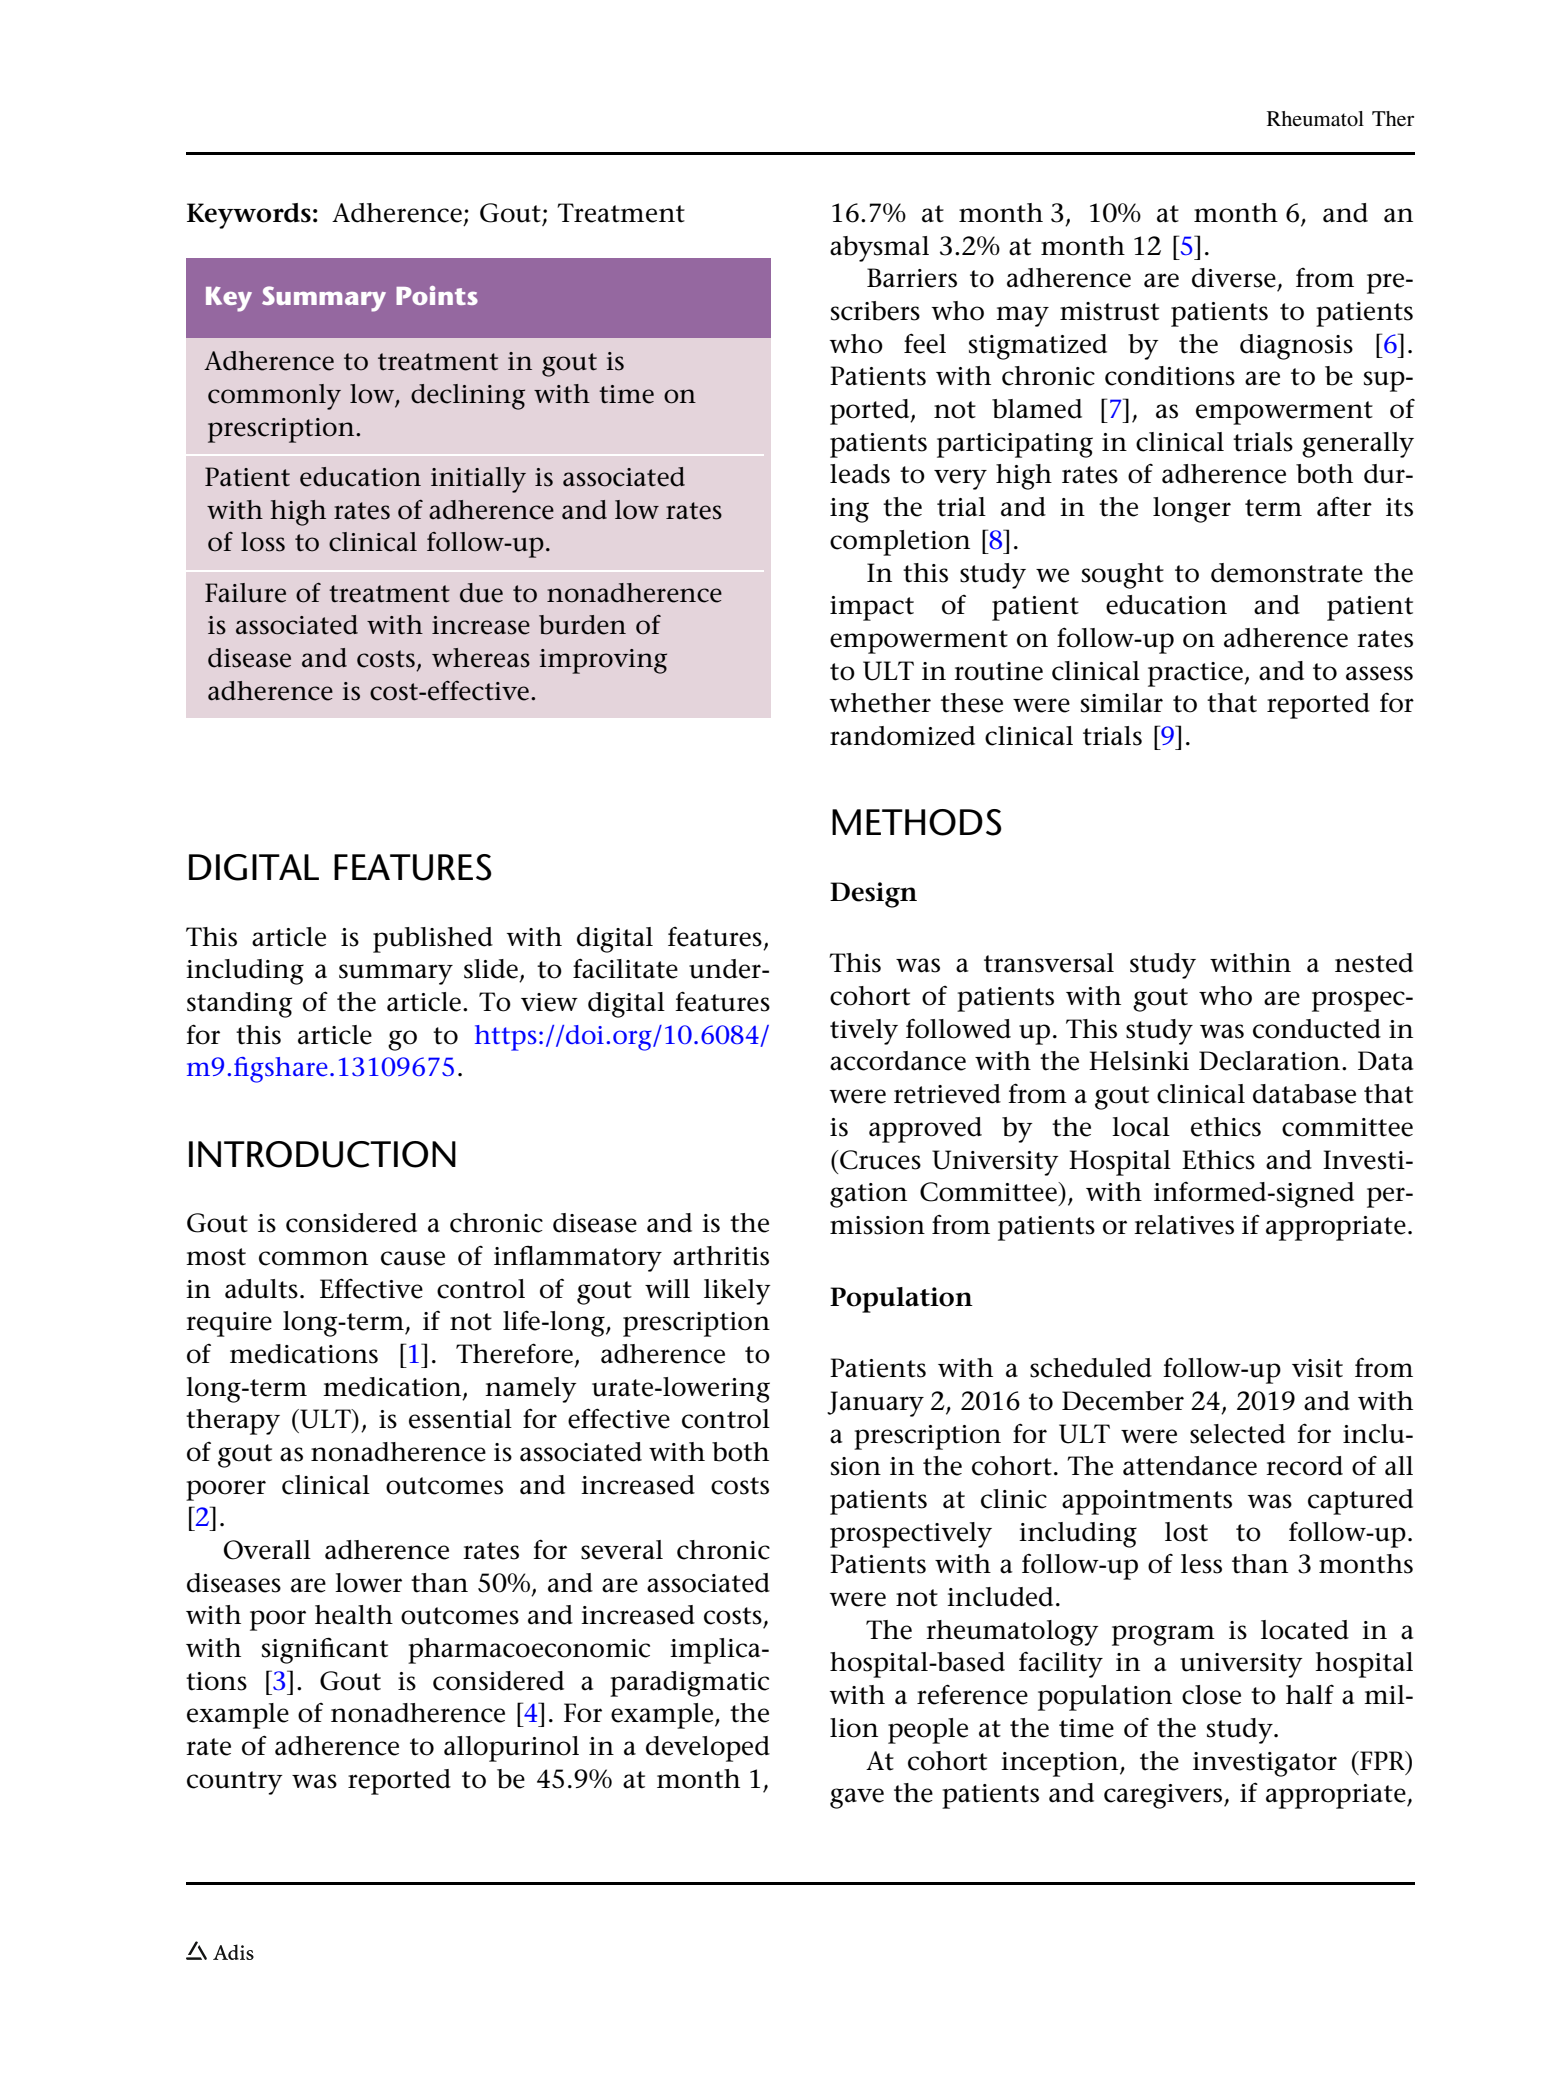 Image resolution: width=1563 pixels, height=2076 pixels. What do you see at coordinates (1234, 278) in the screenshot?
I see `diverse` at bounding box center [1234, 278].
